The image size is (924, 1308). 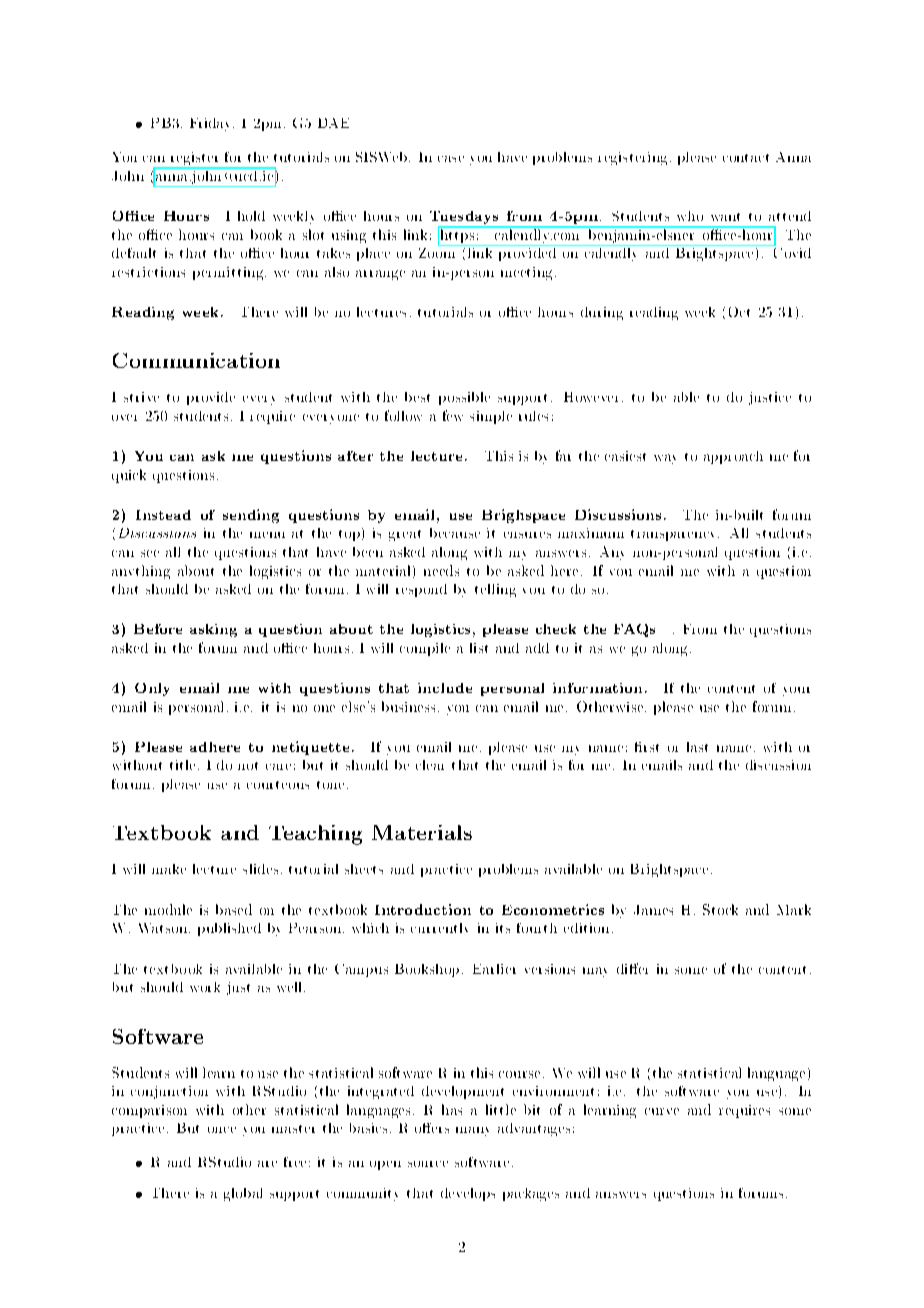 What do you see at coordinates (428, 1164) in the screenshot?
I see `source` at bounding box center [428, 1164].
